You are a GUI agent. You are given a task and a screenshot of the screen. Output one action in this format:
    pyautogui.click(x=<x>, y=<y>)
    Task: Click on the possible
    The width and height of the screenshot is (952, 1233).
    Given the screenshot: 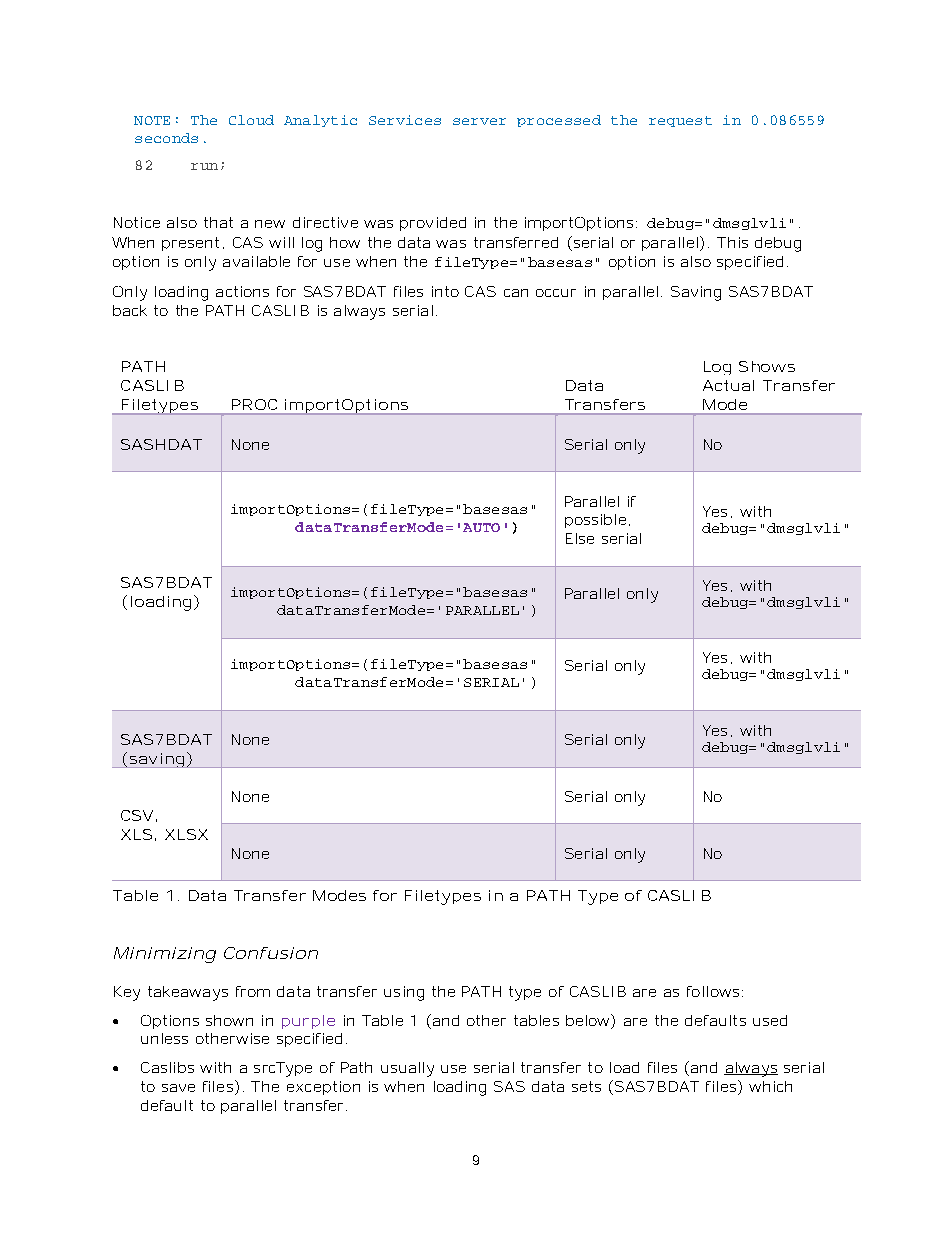 What is the action you would take?
    pyautogui.click(x=595, y=521)
